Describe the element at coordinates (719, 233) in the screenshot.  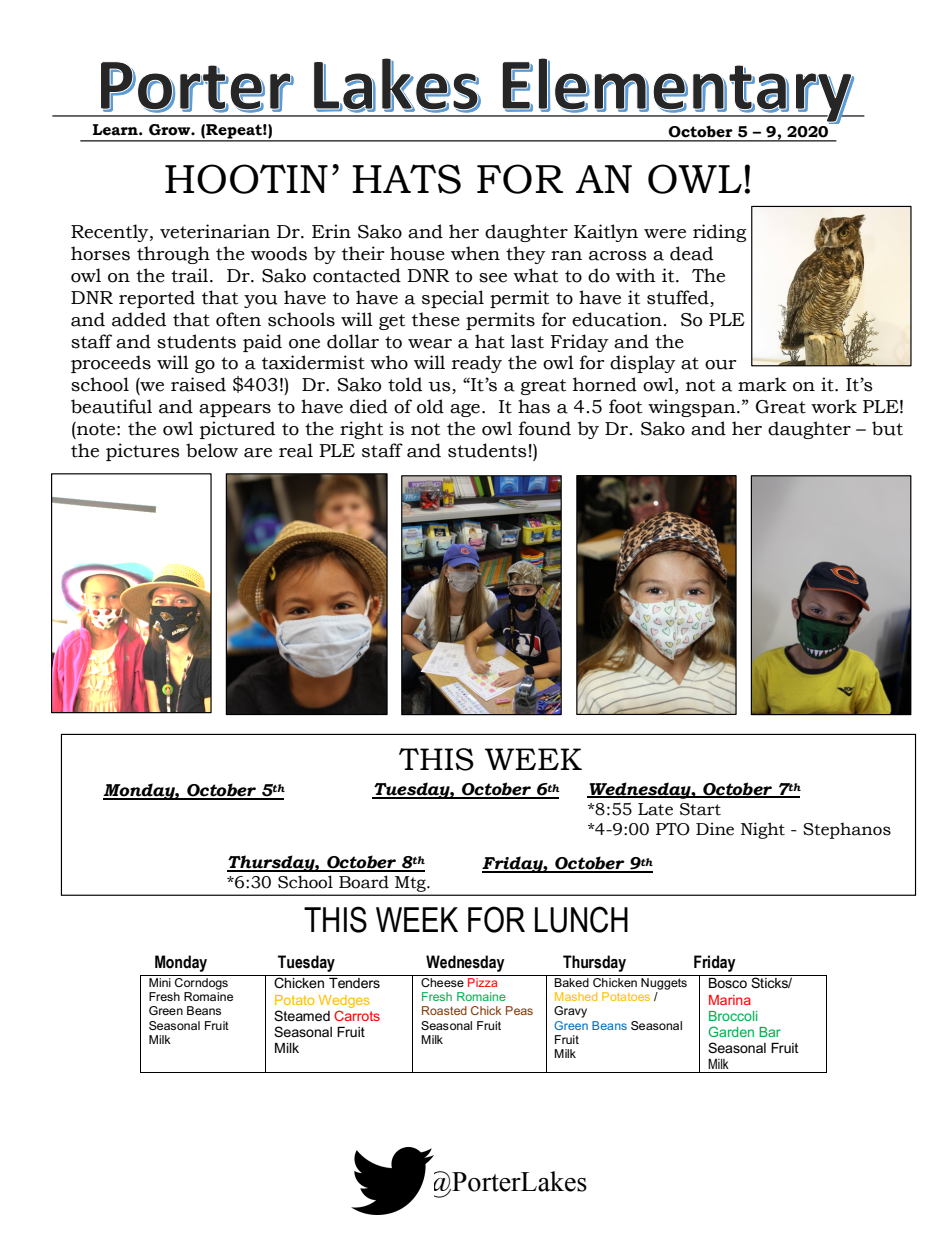
I see `riding` at that location.
